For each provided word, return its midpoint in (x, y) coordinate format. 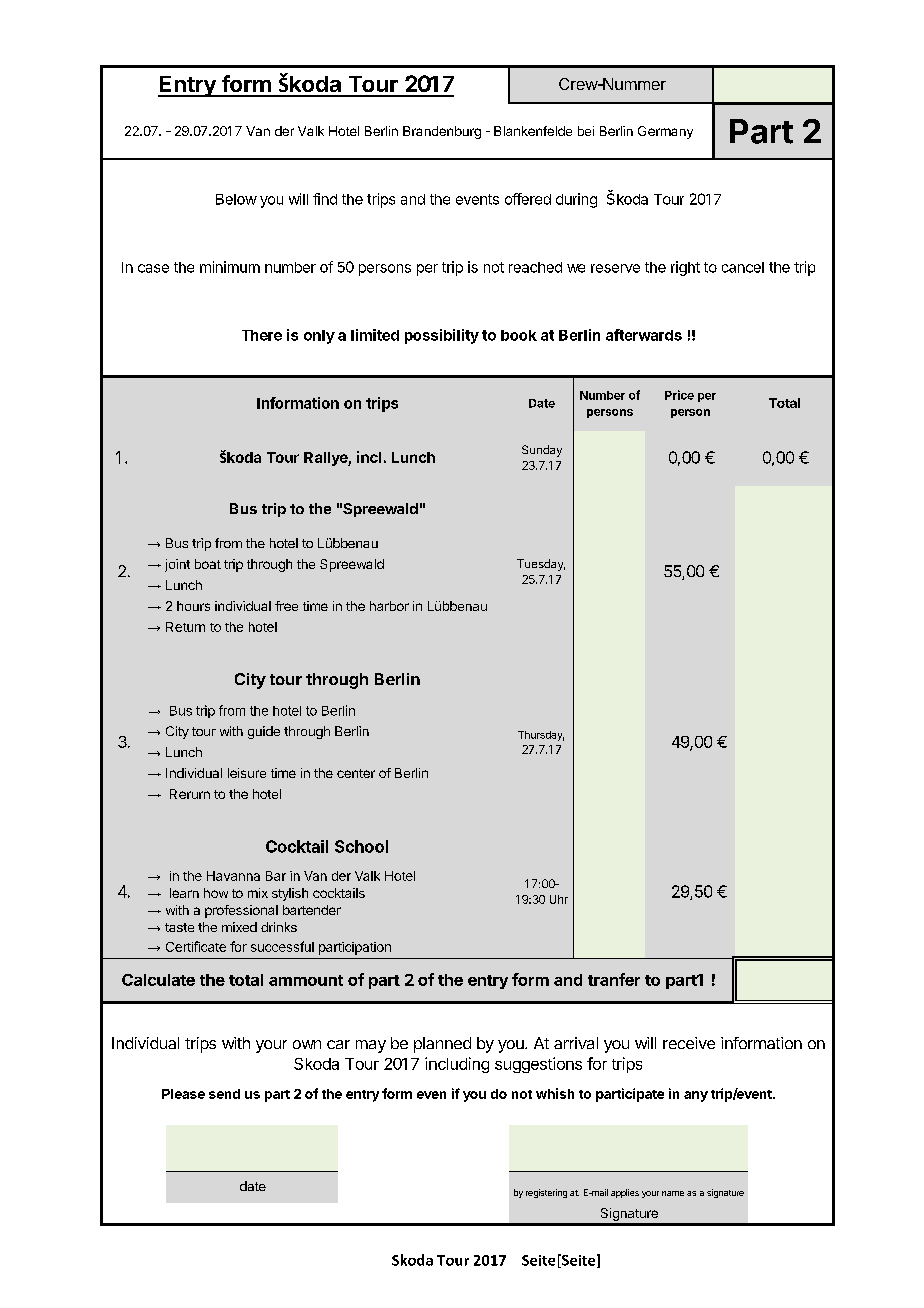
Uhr (559, 899)
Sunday (542, 451)
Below (236, 199)
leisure (247, 773)
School (361, 846)
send (224, 1094)
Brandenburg (442, 132)
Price (679, 395)
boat (208, 564)
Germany (665, 132)
